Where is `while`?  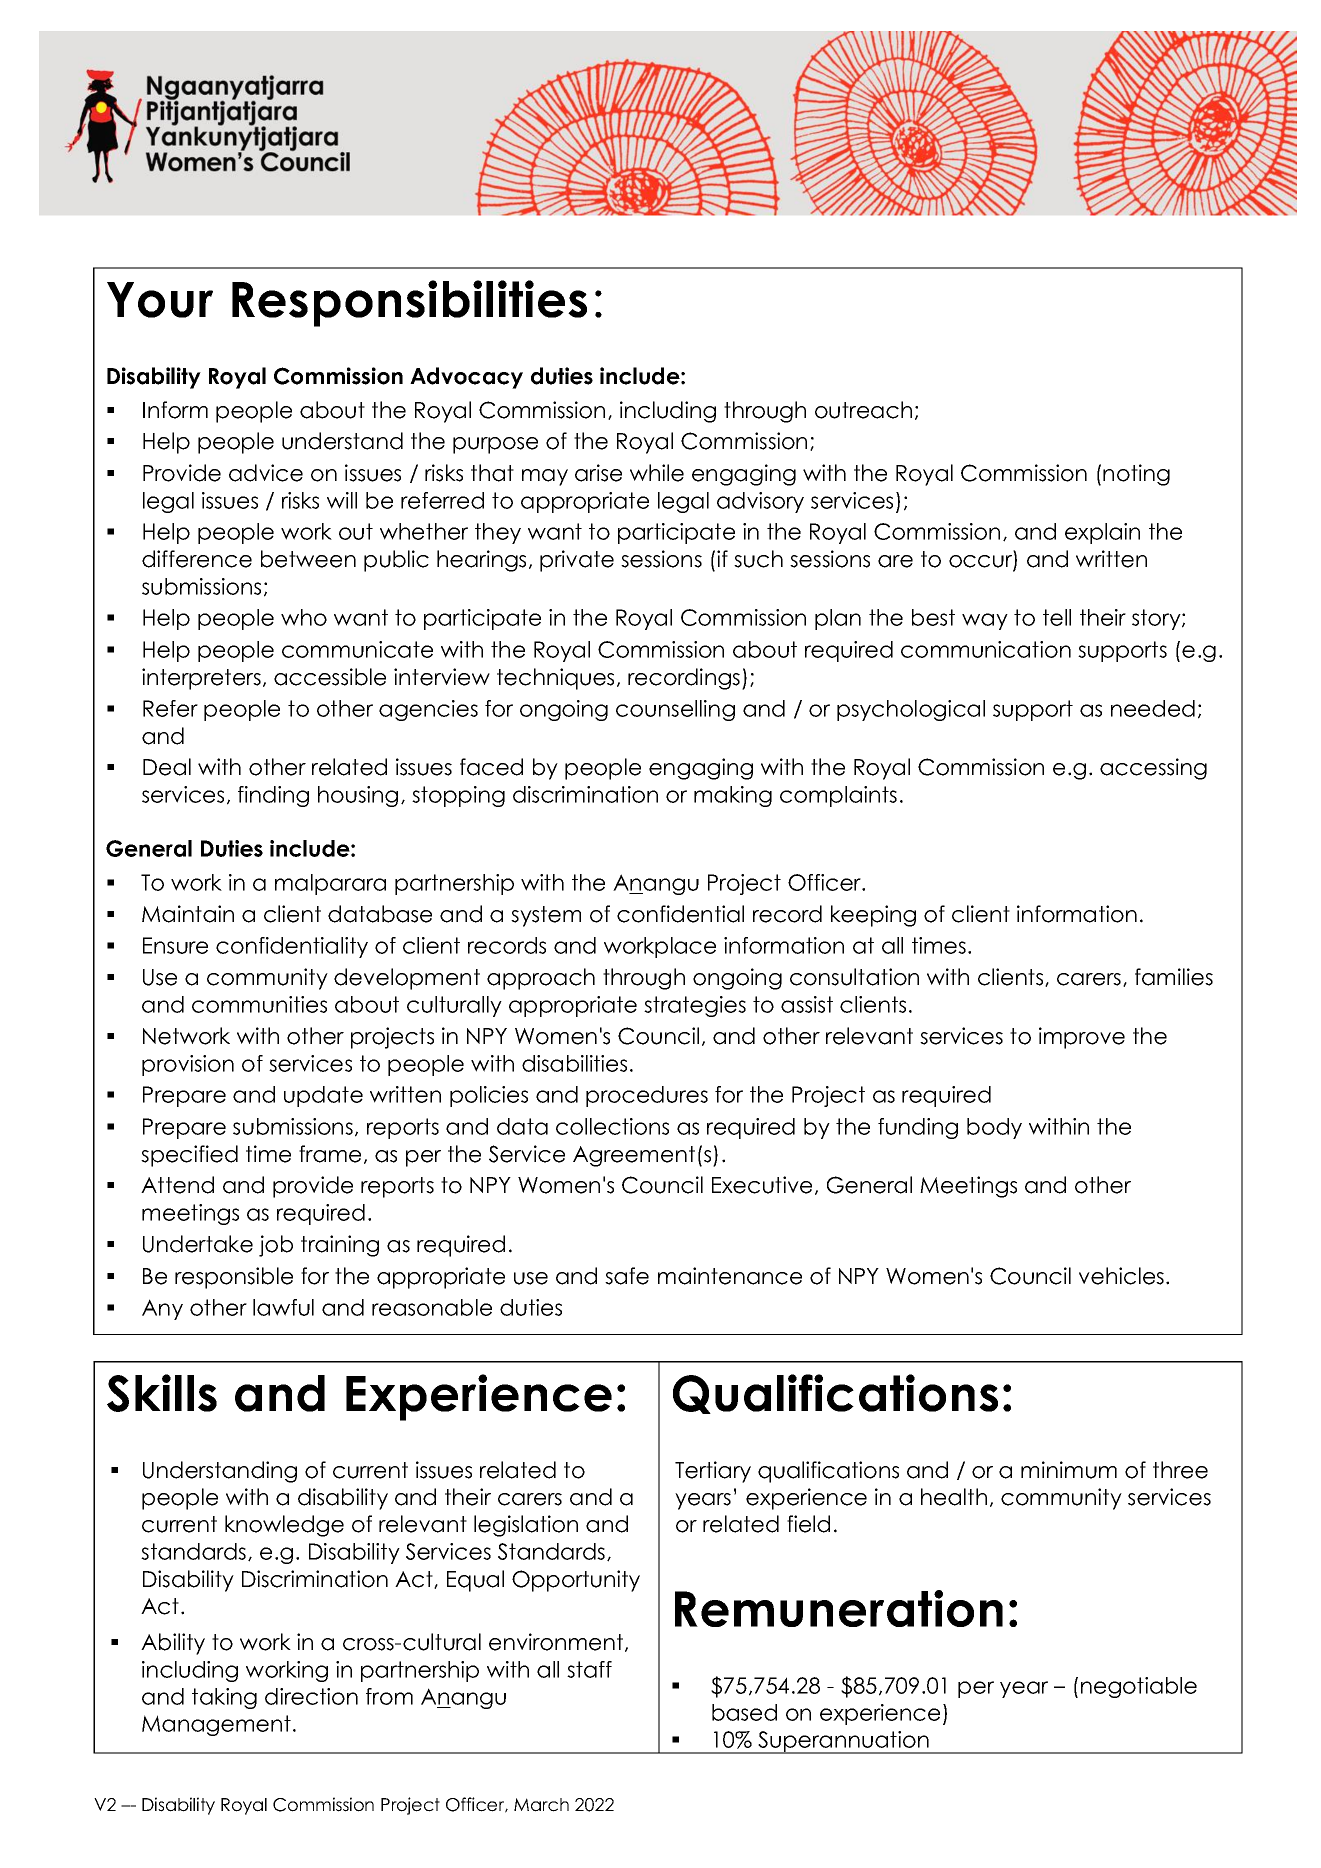 while is located at coordinates (657, 473).
